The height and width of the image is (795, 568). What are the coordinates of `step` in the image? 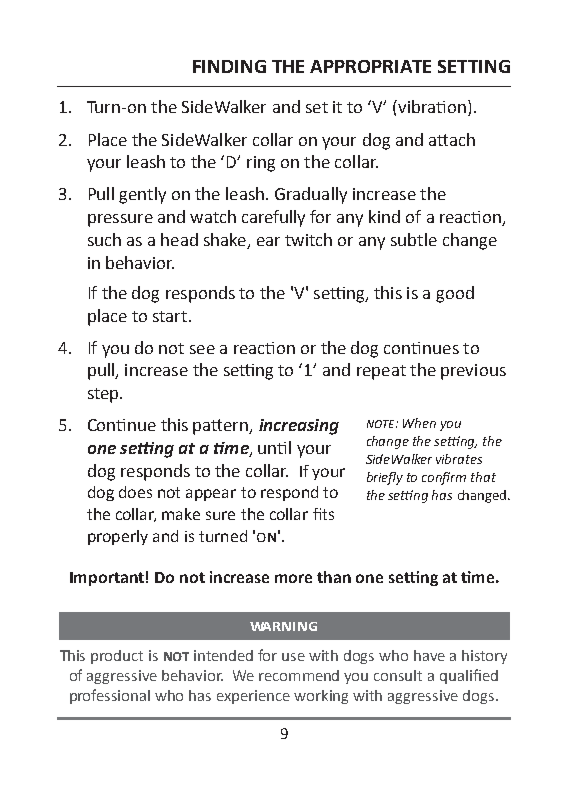 It's located at (104, 395).
